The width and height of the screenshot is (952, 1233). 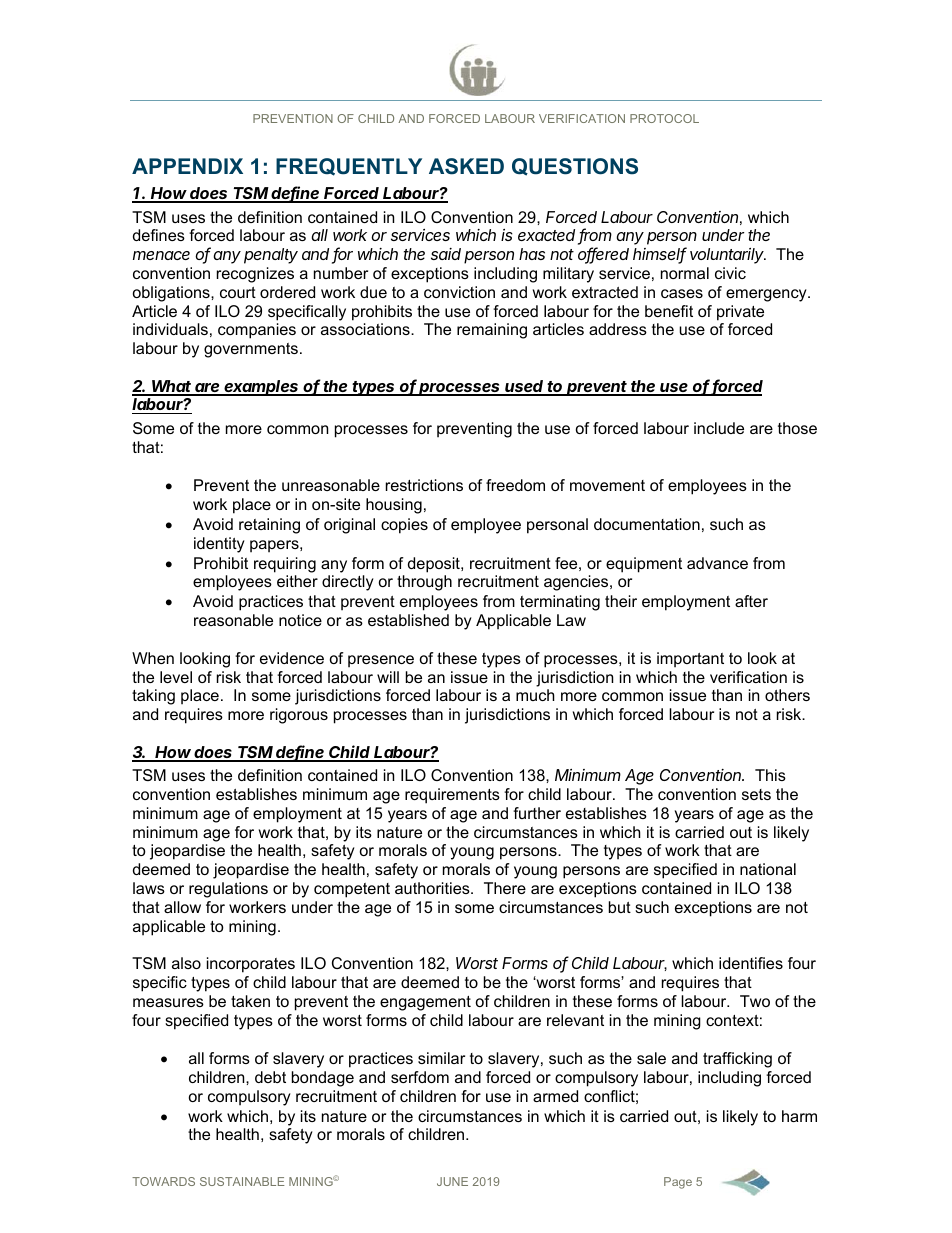 I want to click on Page, so click(x=678, y=1183).
